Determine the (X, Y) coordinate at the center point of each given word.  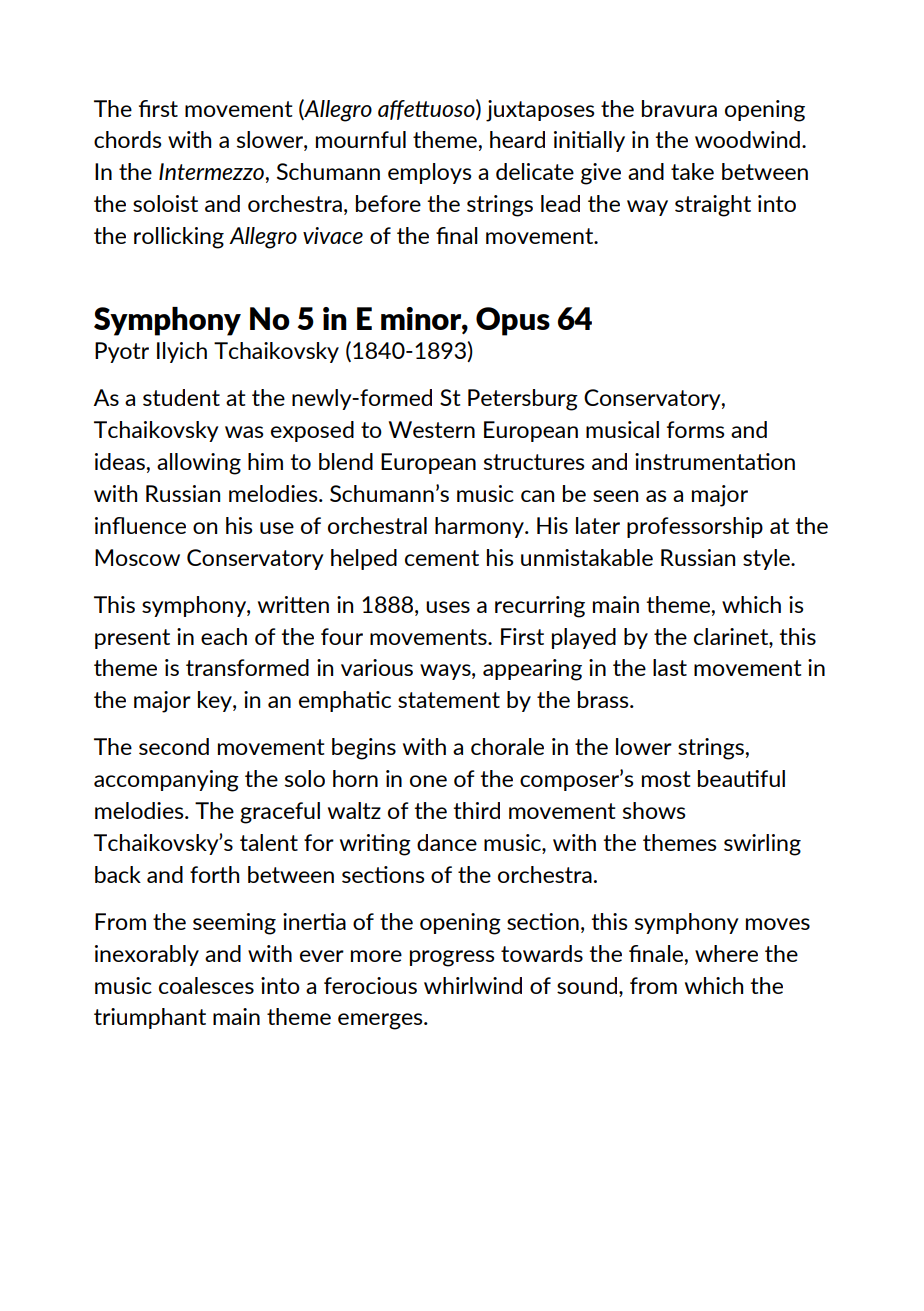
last (670, 667)
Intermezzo (211, 171)
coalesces (206, 985)
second (174, 746)
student (181, 397)
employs (430, 173)
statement (449, 700)
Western (432, 429)
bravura (679, 108)
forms (696, 429)
